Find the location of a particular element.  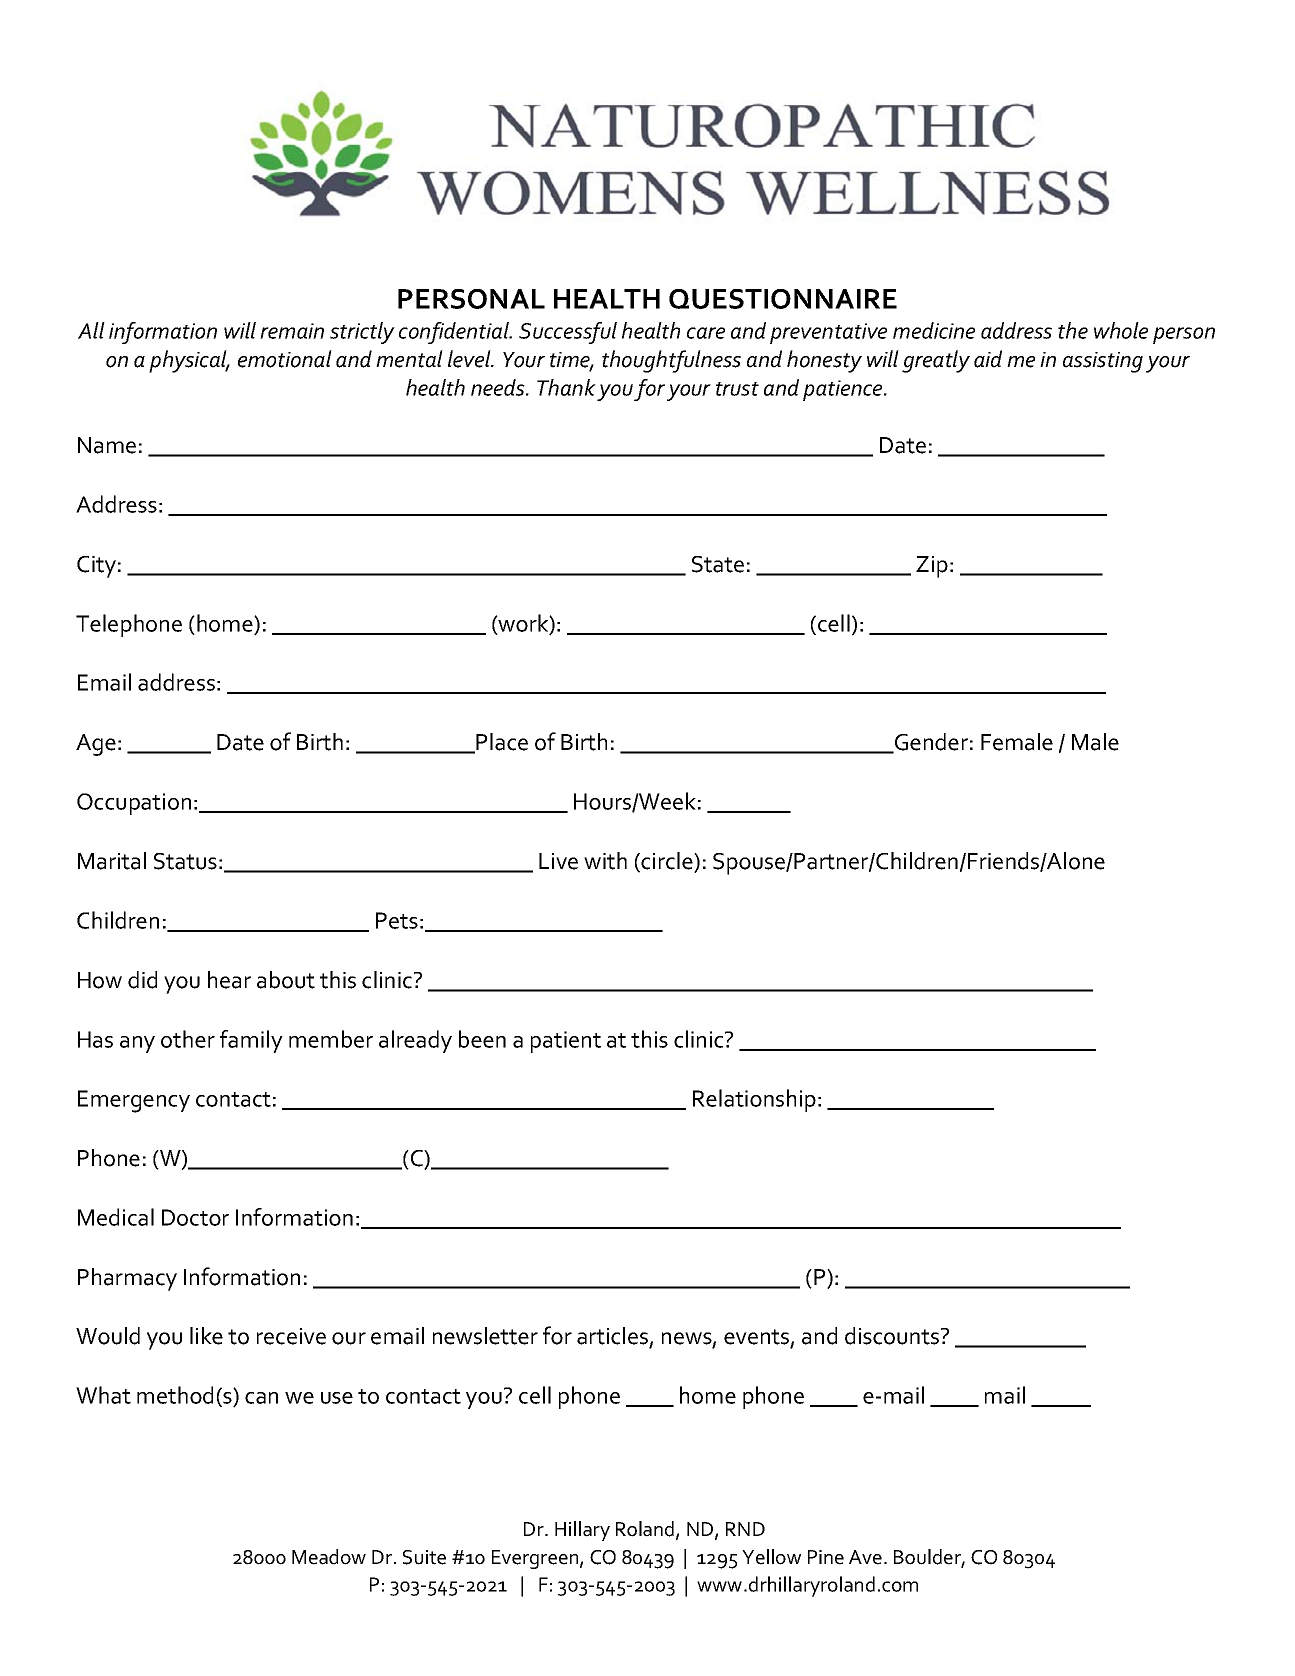

can is located at coordinates (261, 1398).
